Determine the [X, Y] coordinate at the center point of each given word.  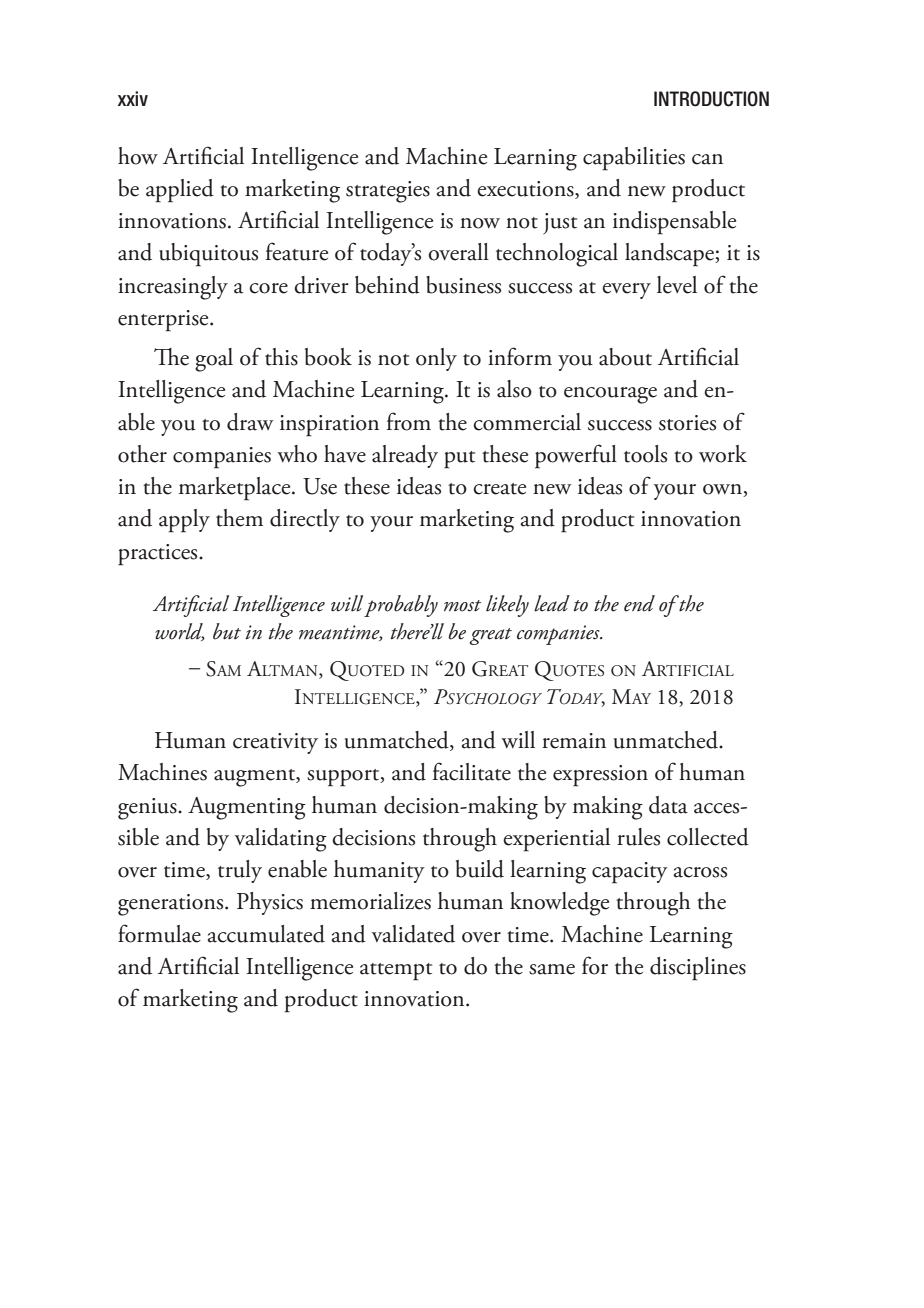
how [138, 156]
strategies [388, 192]
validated [413, 934]
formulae [159, 933]
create [499, 489]
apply [184, 521]
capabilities [634, 159]
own [723, 490]
